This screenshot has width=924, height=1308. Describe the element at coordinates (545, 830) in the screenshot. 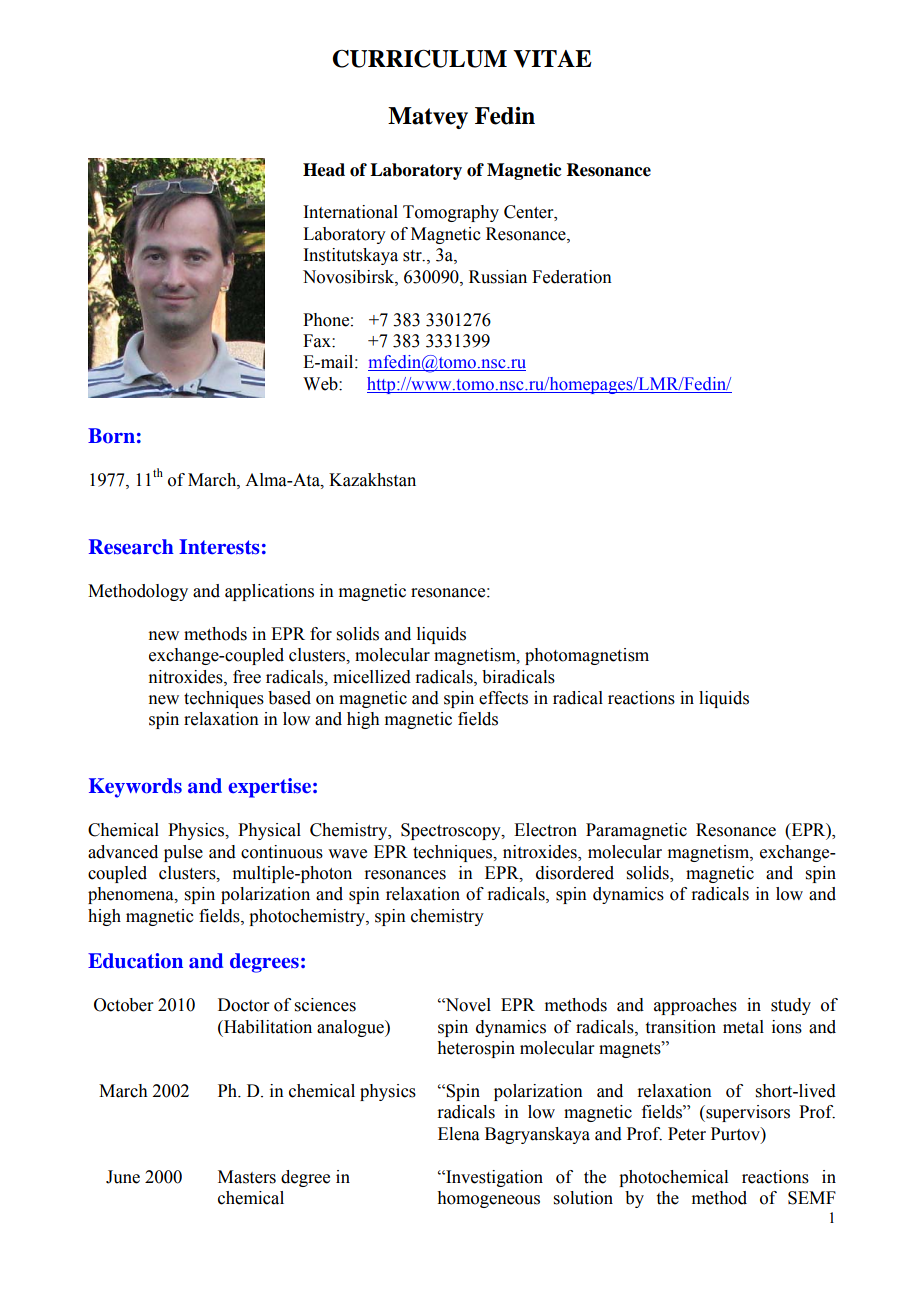

I see `Electron` at that location.
